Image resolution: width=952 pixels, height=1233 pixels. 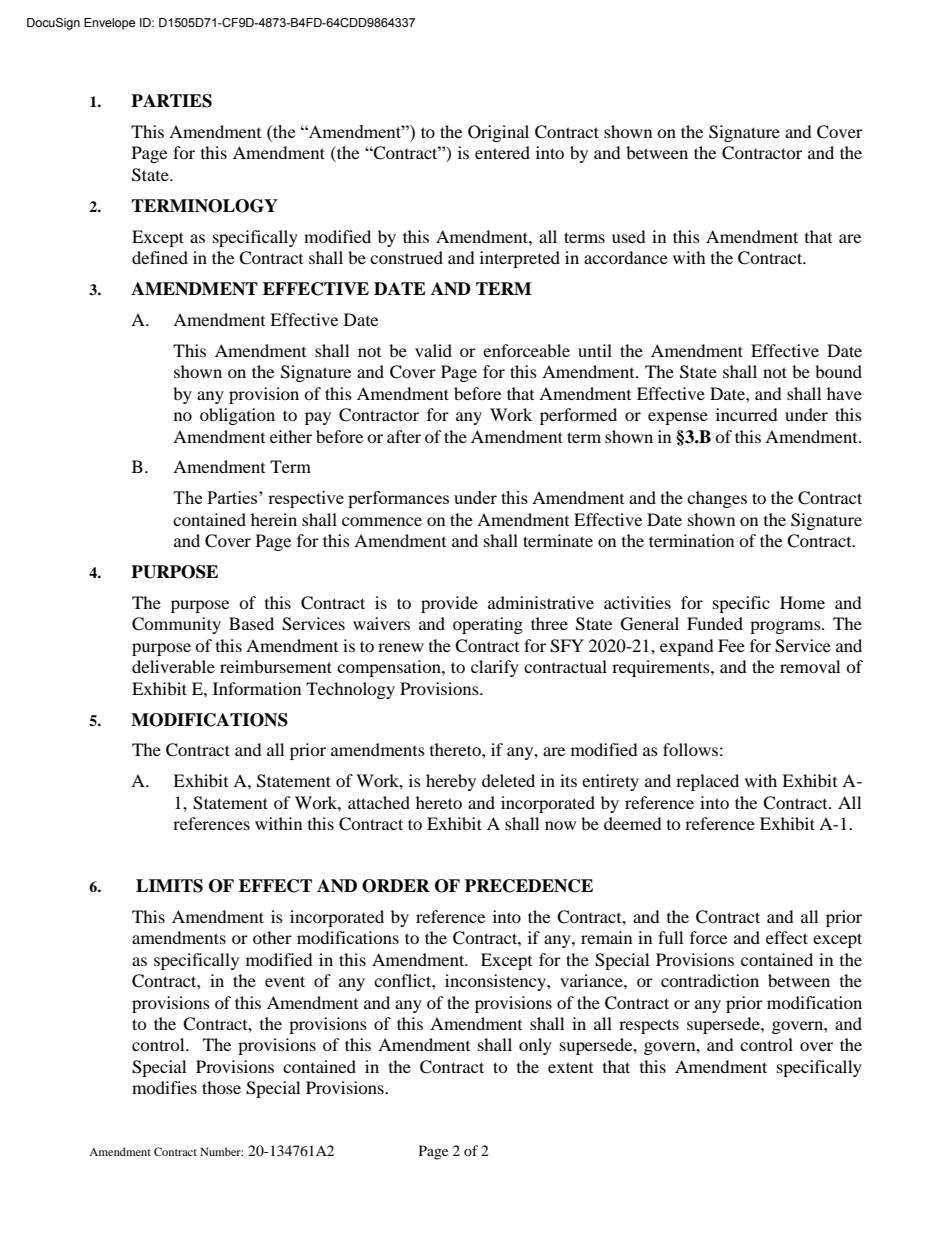 I want to click on obligation, so click(x=237, y=416).
